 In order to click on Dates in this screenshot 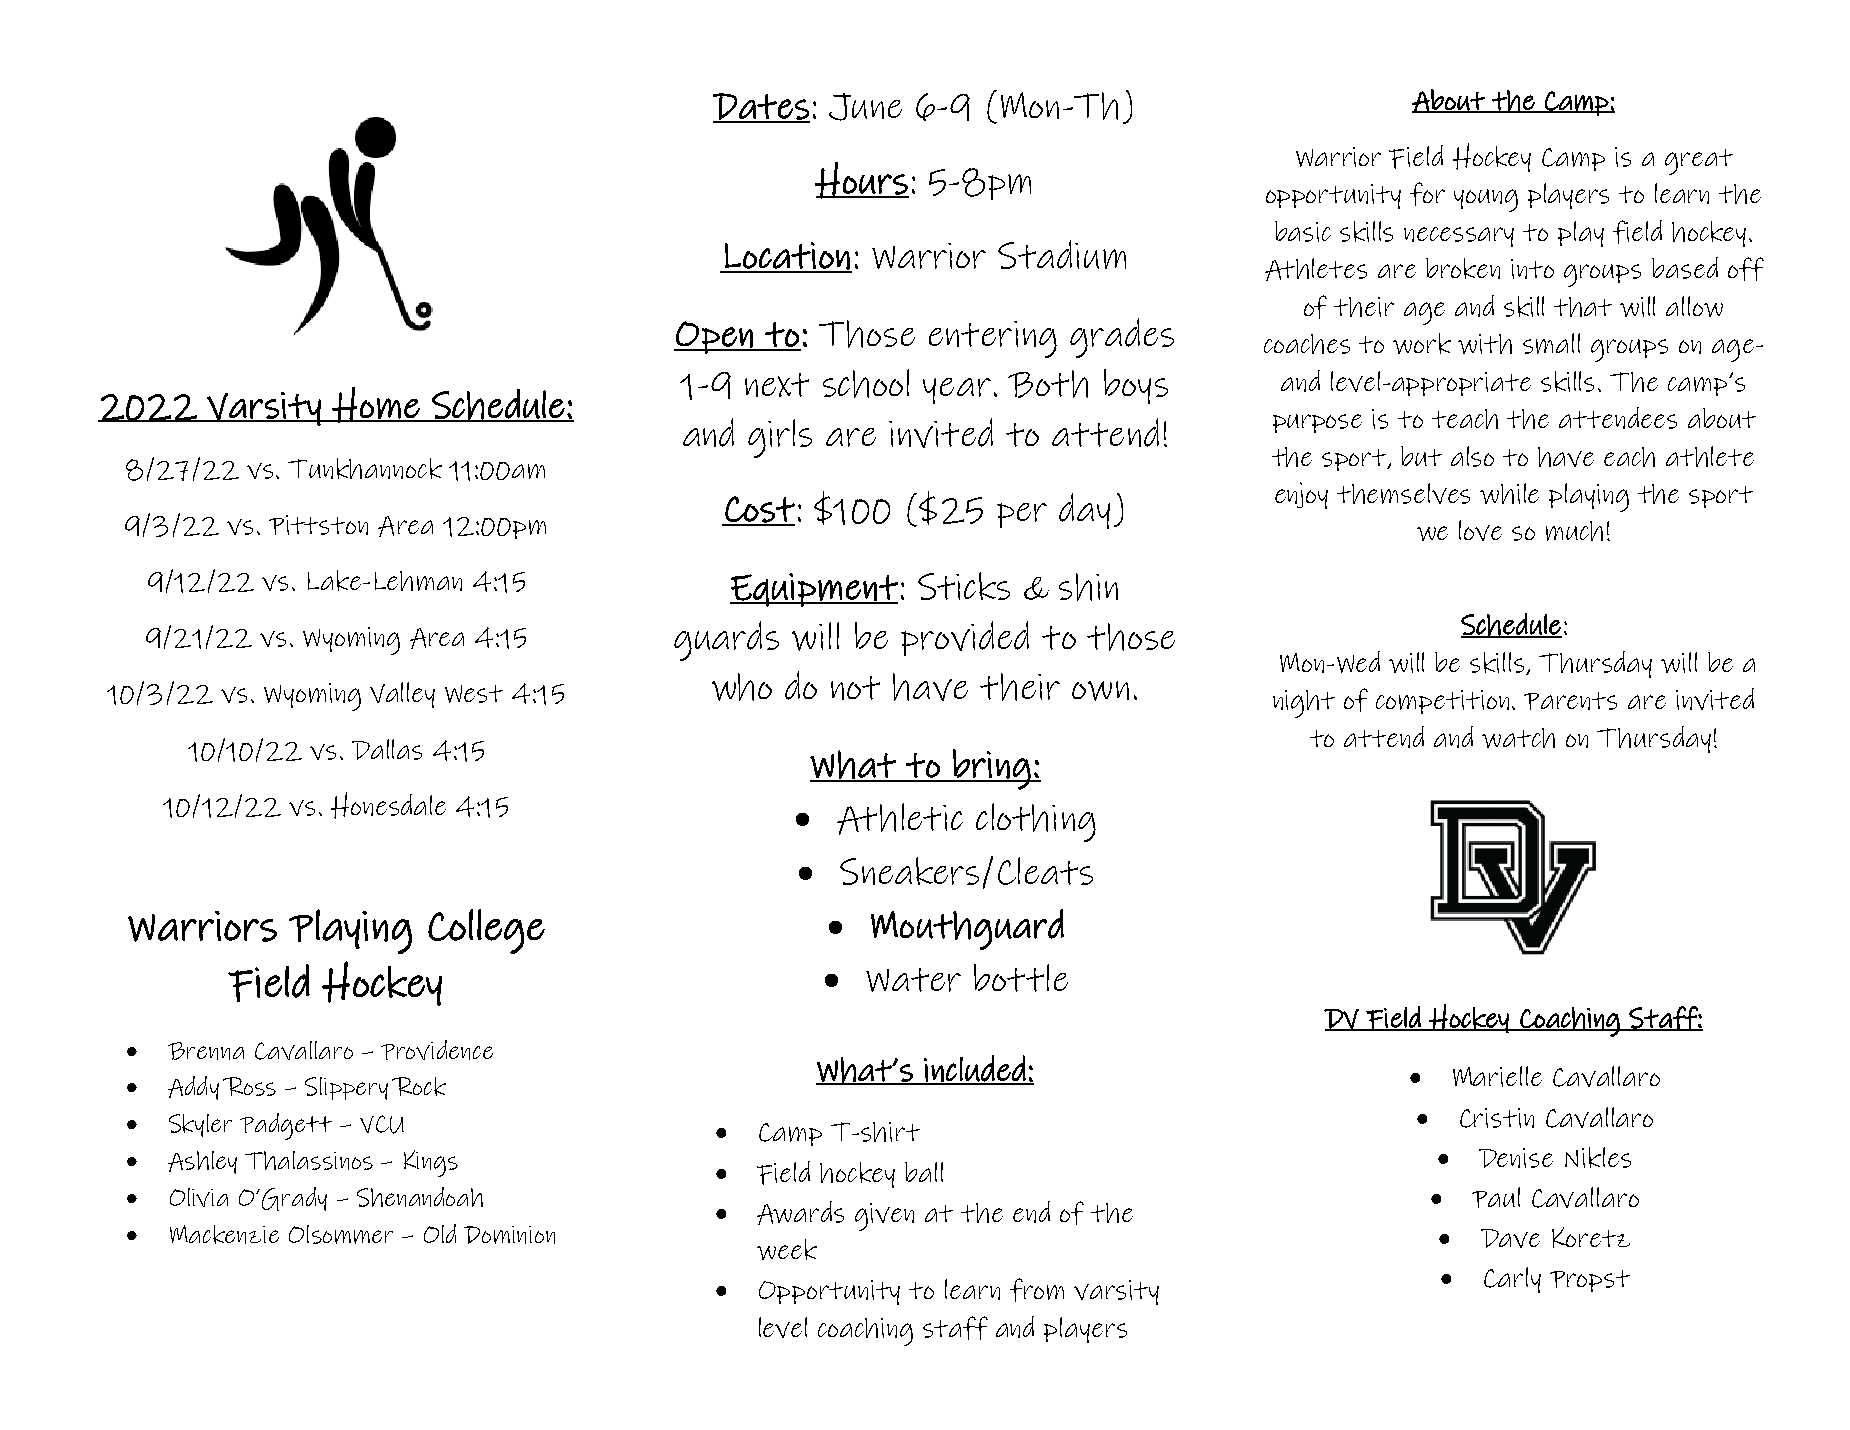, I will do `click(761, 107)`.
